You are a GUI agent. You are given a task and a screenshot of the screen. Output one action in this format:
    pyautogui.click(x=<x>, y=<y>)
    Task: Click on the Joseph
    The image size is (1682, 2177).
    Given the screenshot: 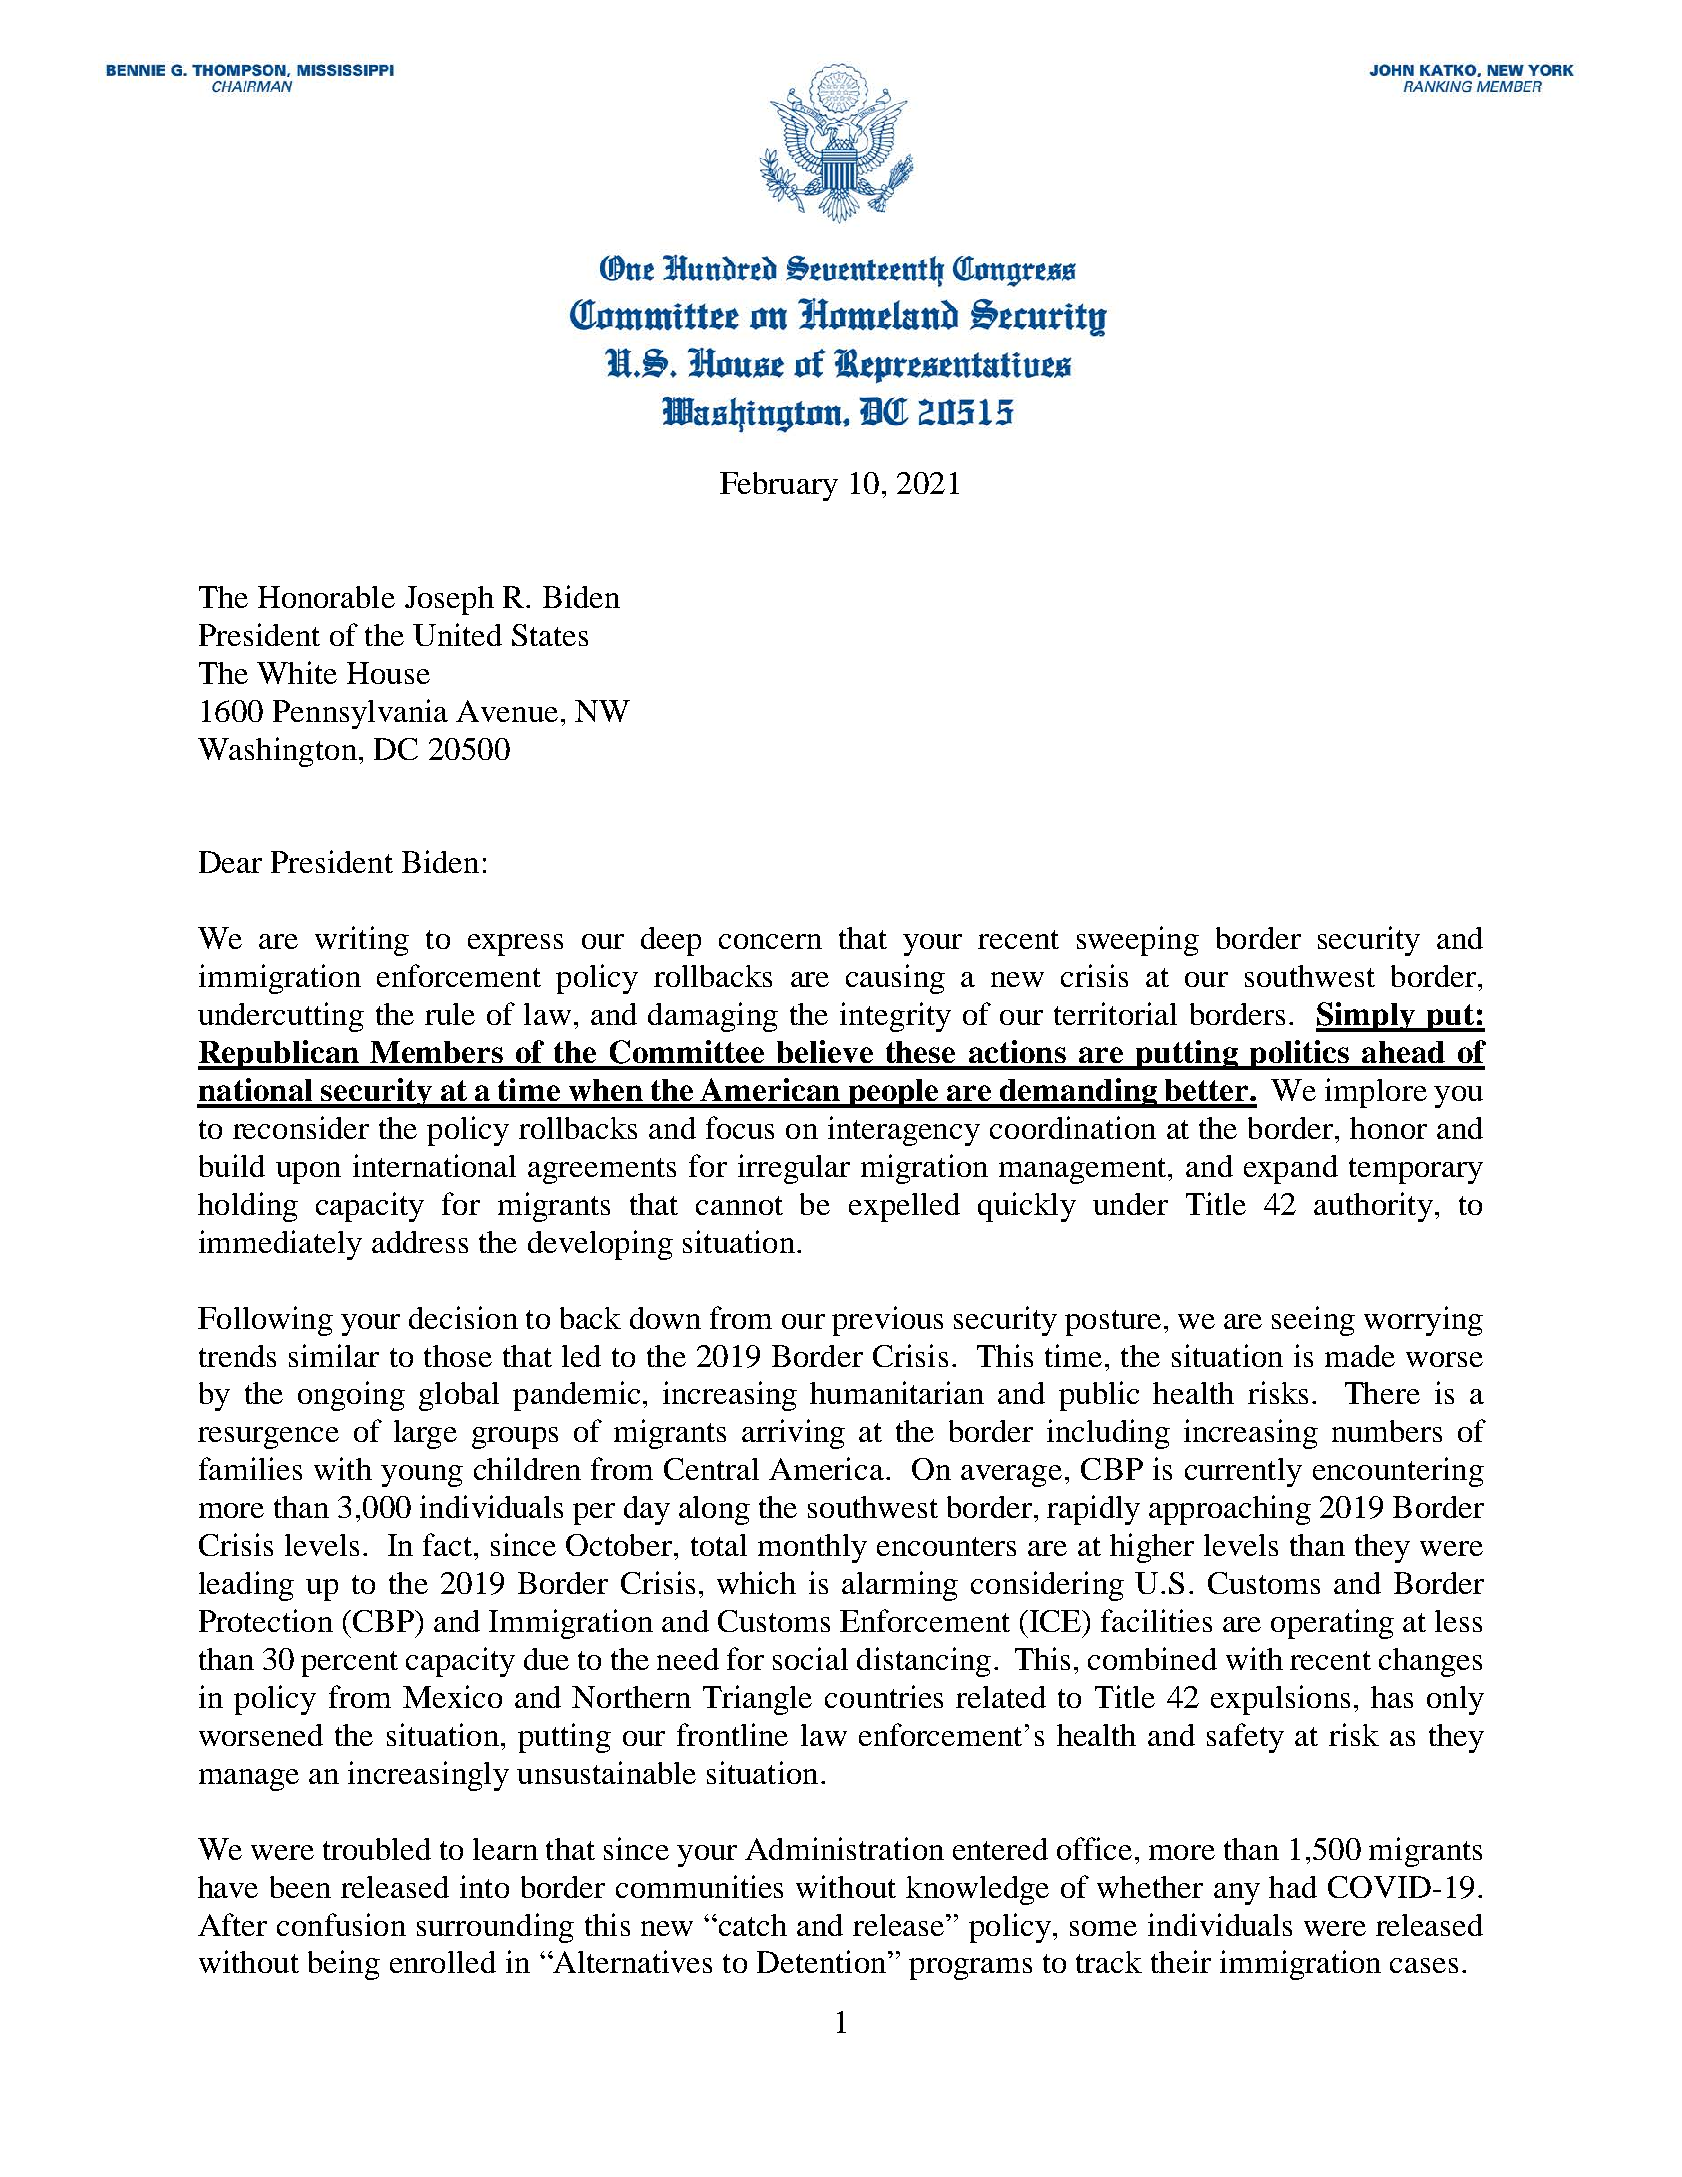 What is the action you would take?
    pyautogui.click(x=449, y=600)
